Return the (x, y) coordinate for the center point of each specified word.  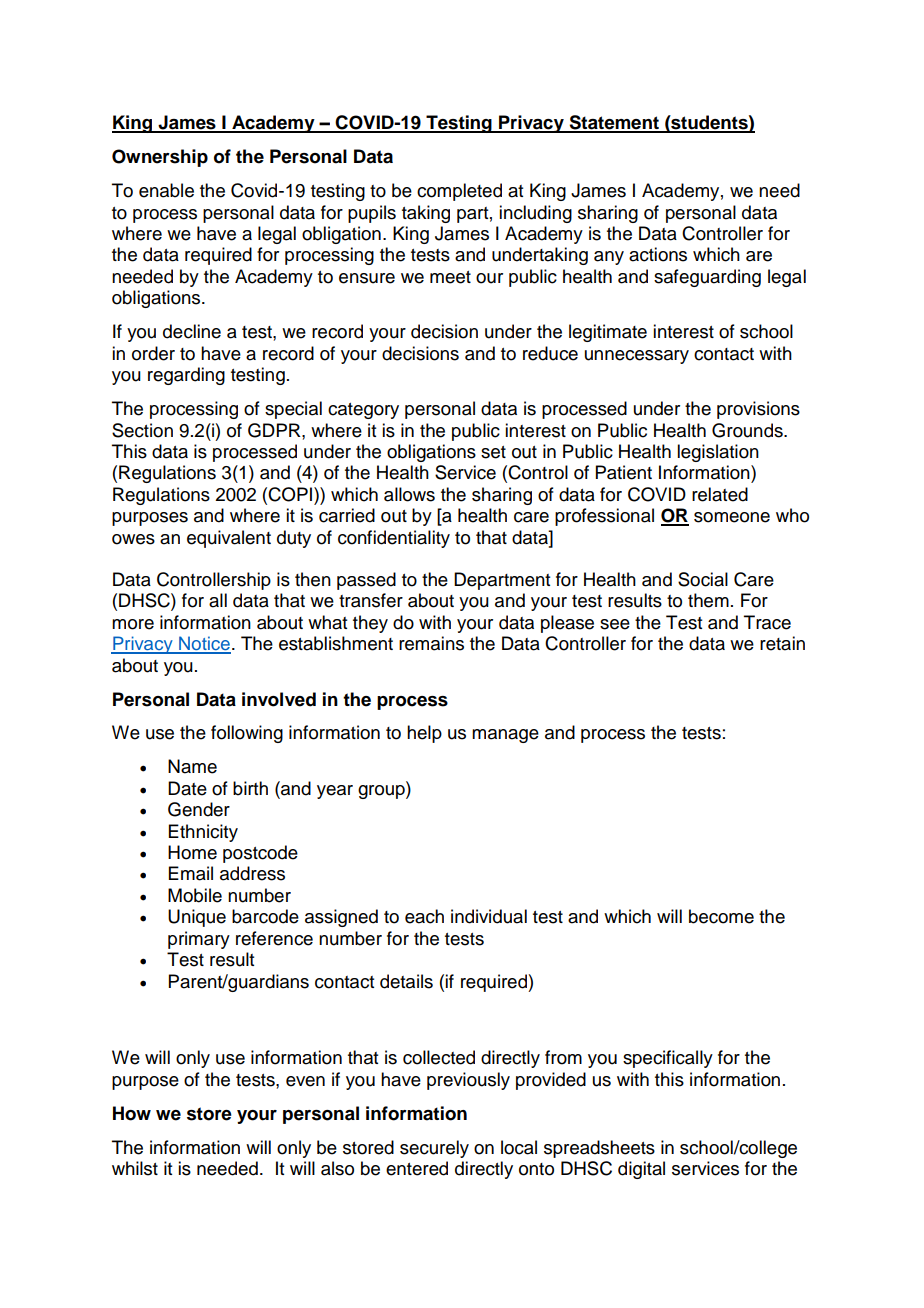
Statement (614, 123)
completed (459, 192)
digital (641, 1170)
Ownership (160, 158)
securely (434, 1149)
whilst (135, 1168)
